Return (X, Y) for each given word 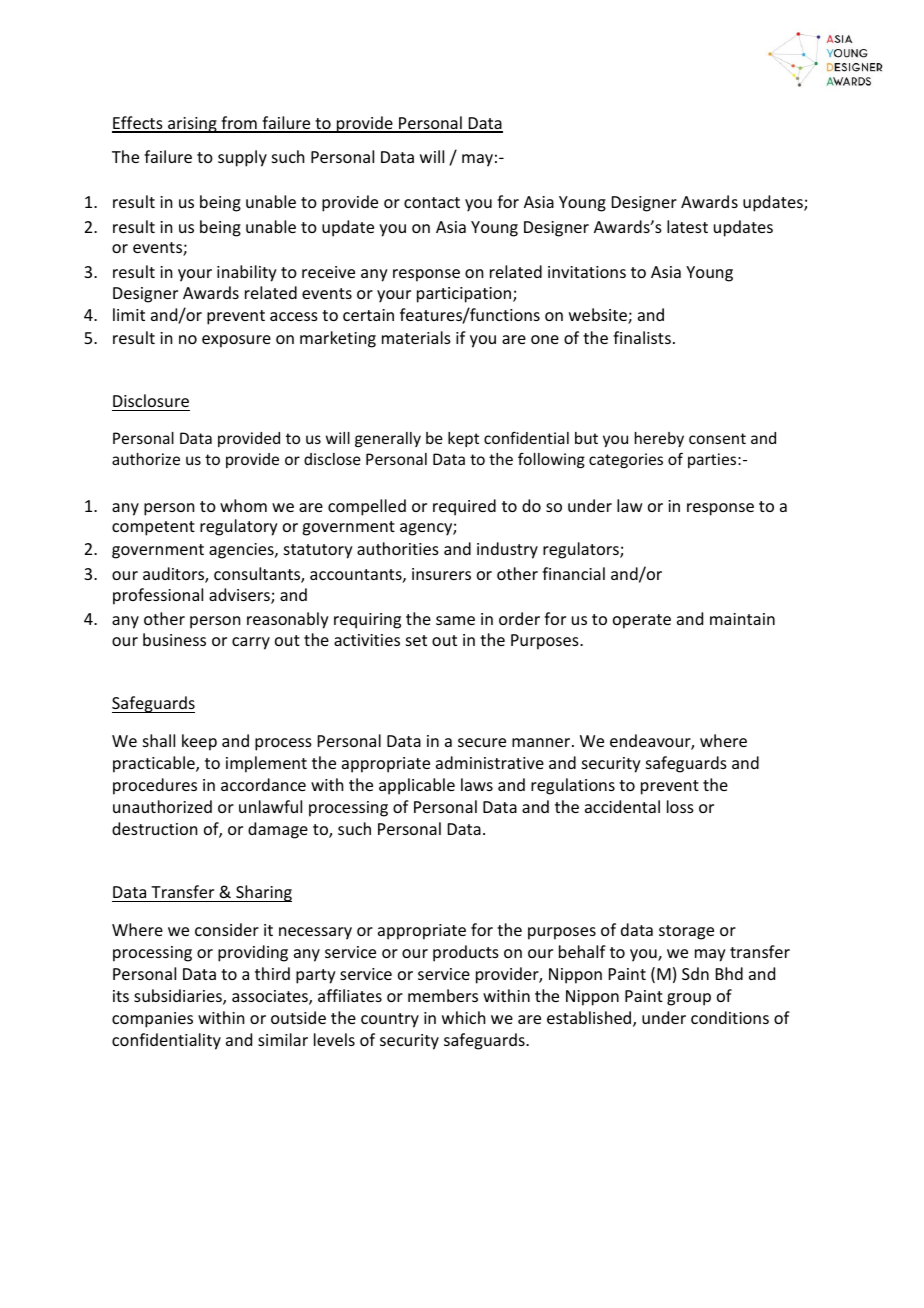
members (443, 995)
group (689, 999)
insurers (441, 574)
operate (642, 621)
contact (432, 202)
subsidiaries (179, 997)
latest (687, 226)
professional (158, 596)
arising (192, 125)
